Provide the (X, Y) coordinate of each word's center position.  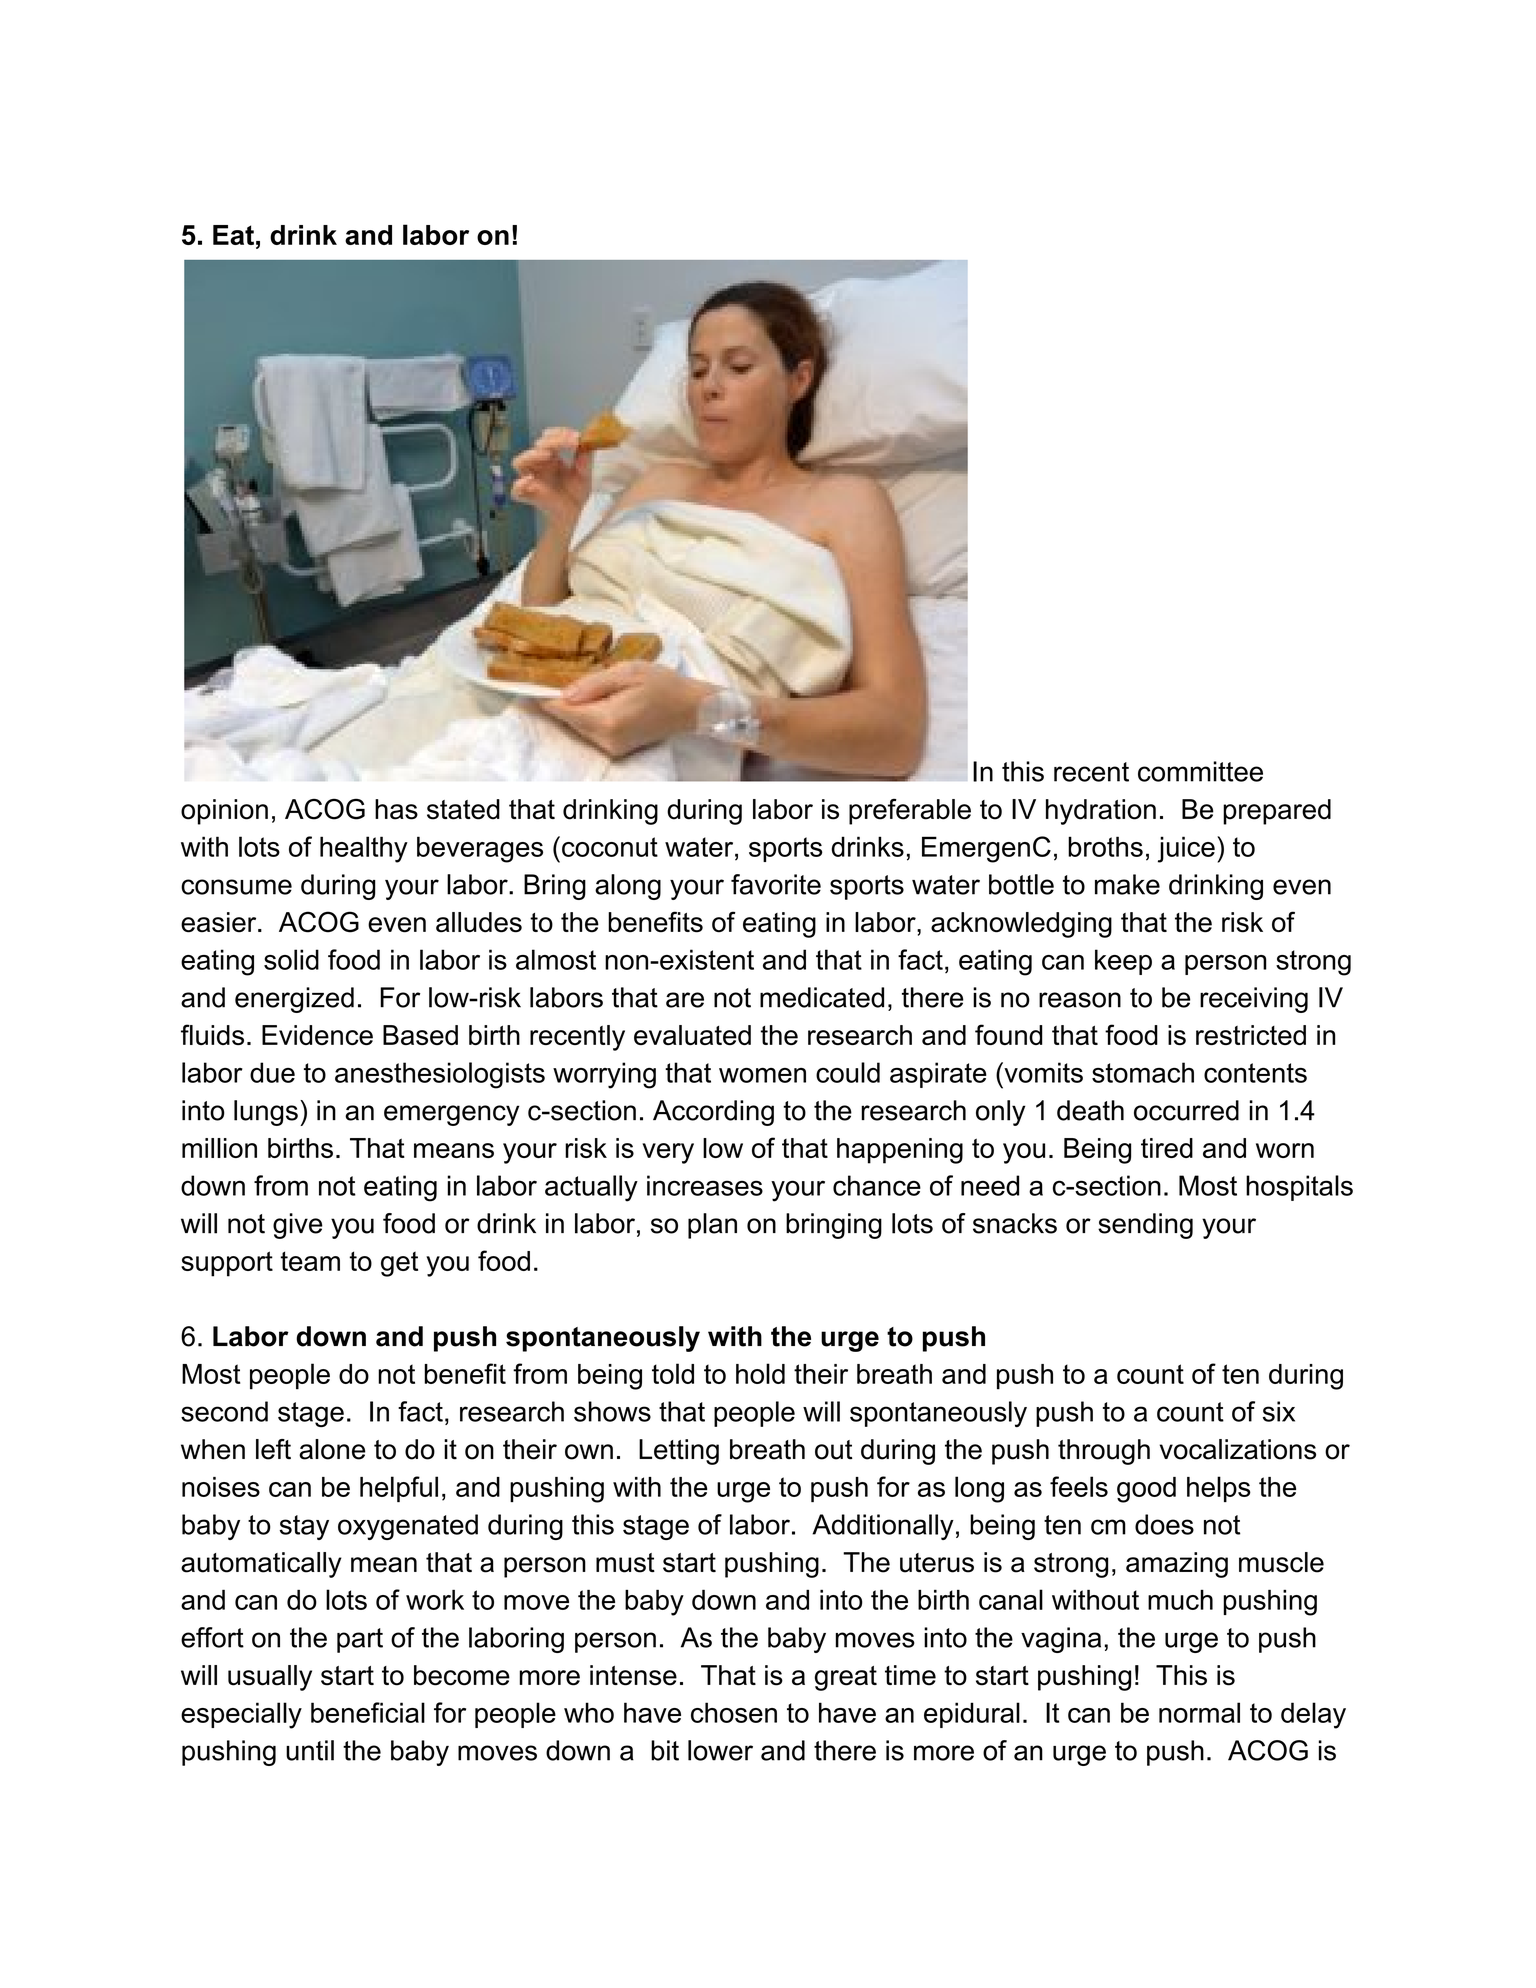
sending (1145, 1226)
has (396, 809)
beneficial (368, 1712)
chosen (734, 1712)
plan (712, 1226)
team (310, 1261)
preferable (910, 812)
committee (1200, 771)
